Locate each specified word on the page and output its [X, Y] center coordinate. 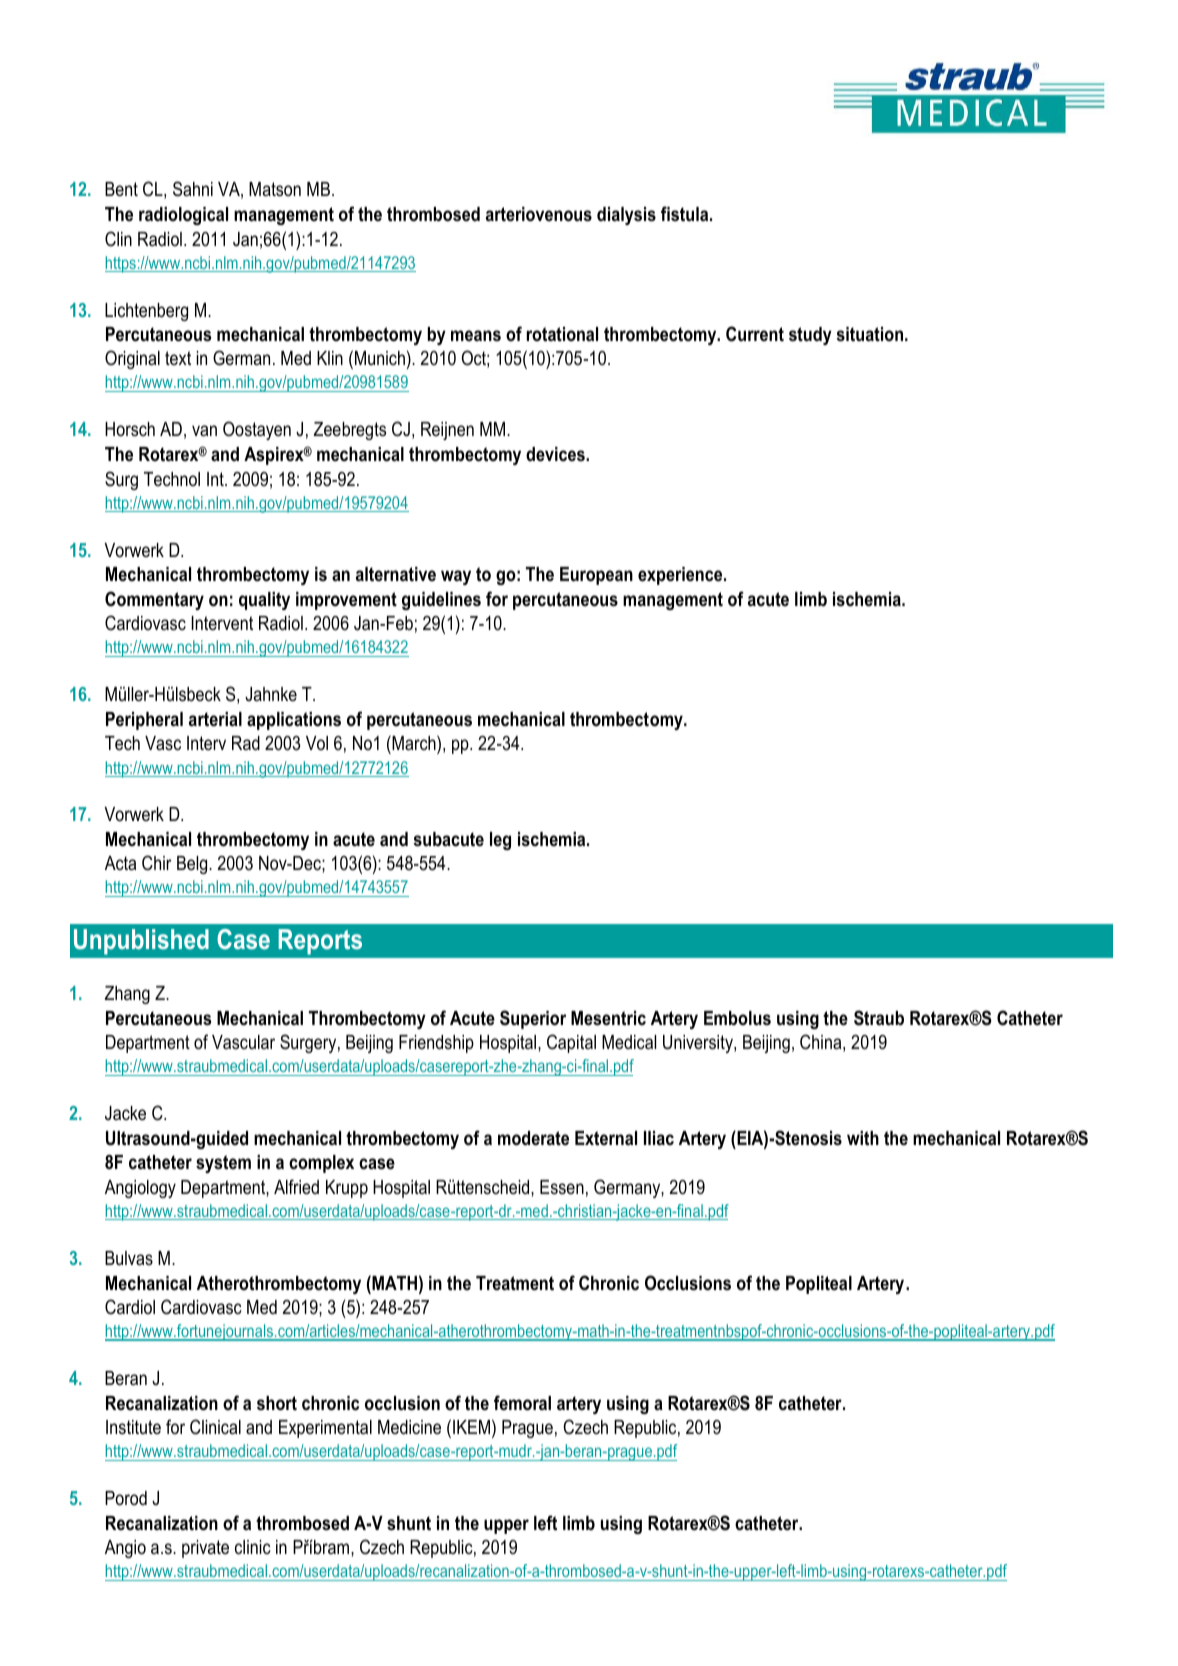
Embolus [737, 1018]
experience [681, 576]
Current [755, 334]
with [863, 1138]
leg [500, 841]
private [205, 1549]
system [223, 1164]
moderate [533, 1138]
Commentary [154, 600]
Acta [120, 863]
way [456, 577]
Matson [275, 189]
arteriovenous [539, 214]
